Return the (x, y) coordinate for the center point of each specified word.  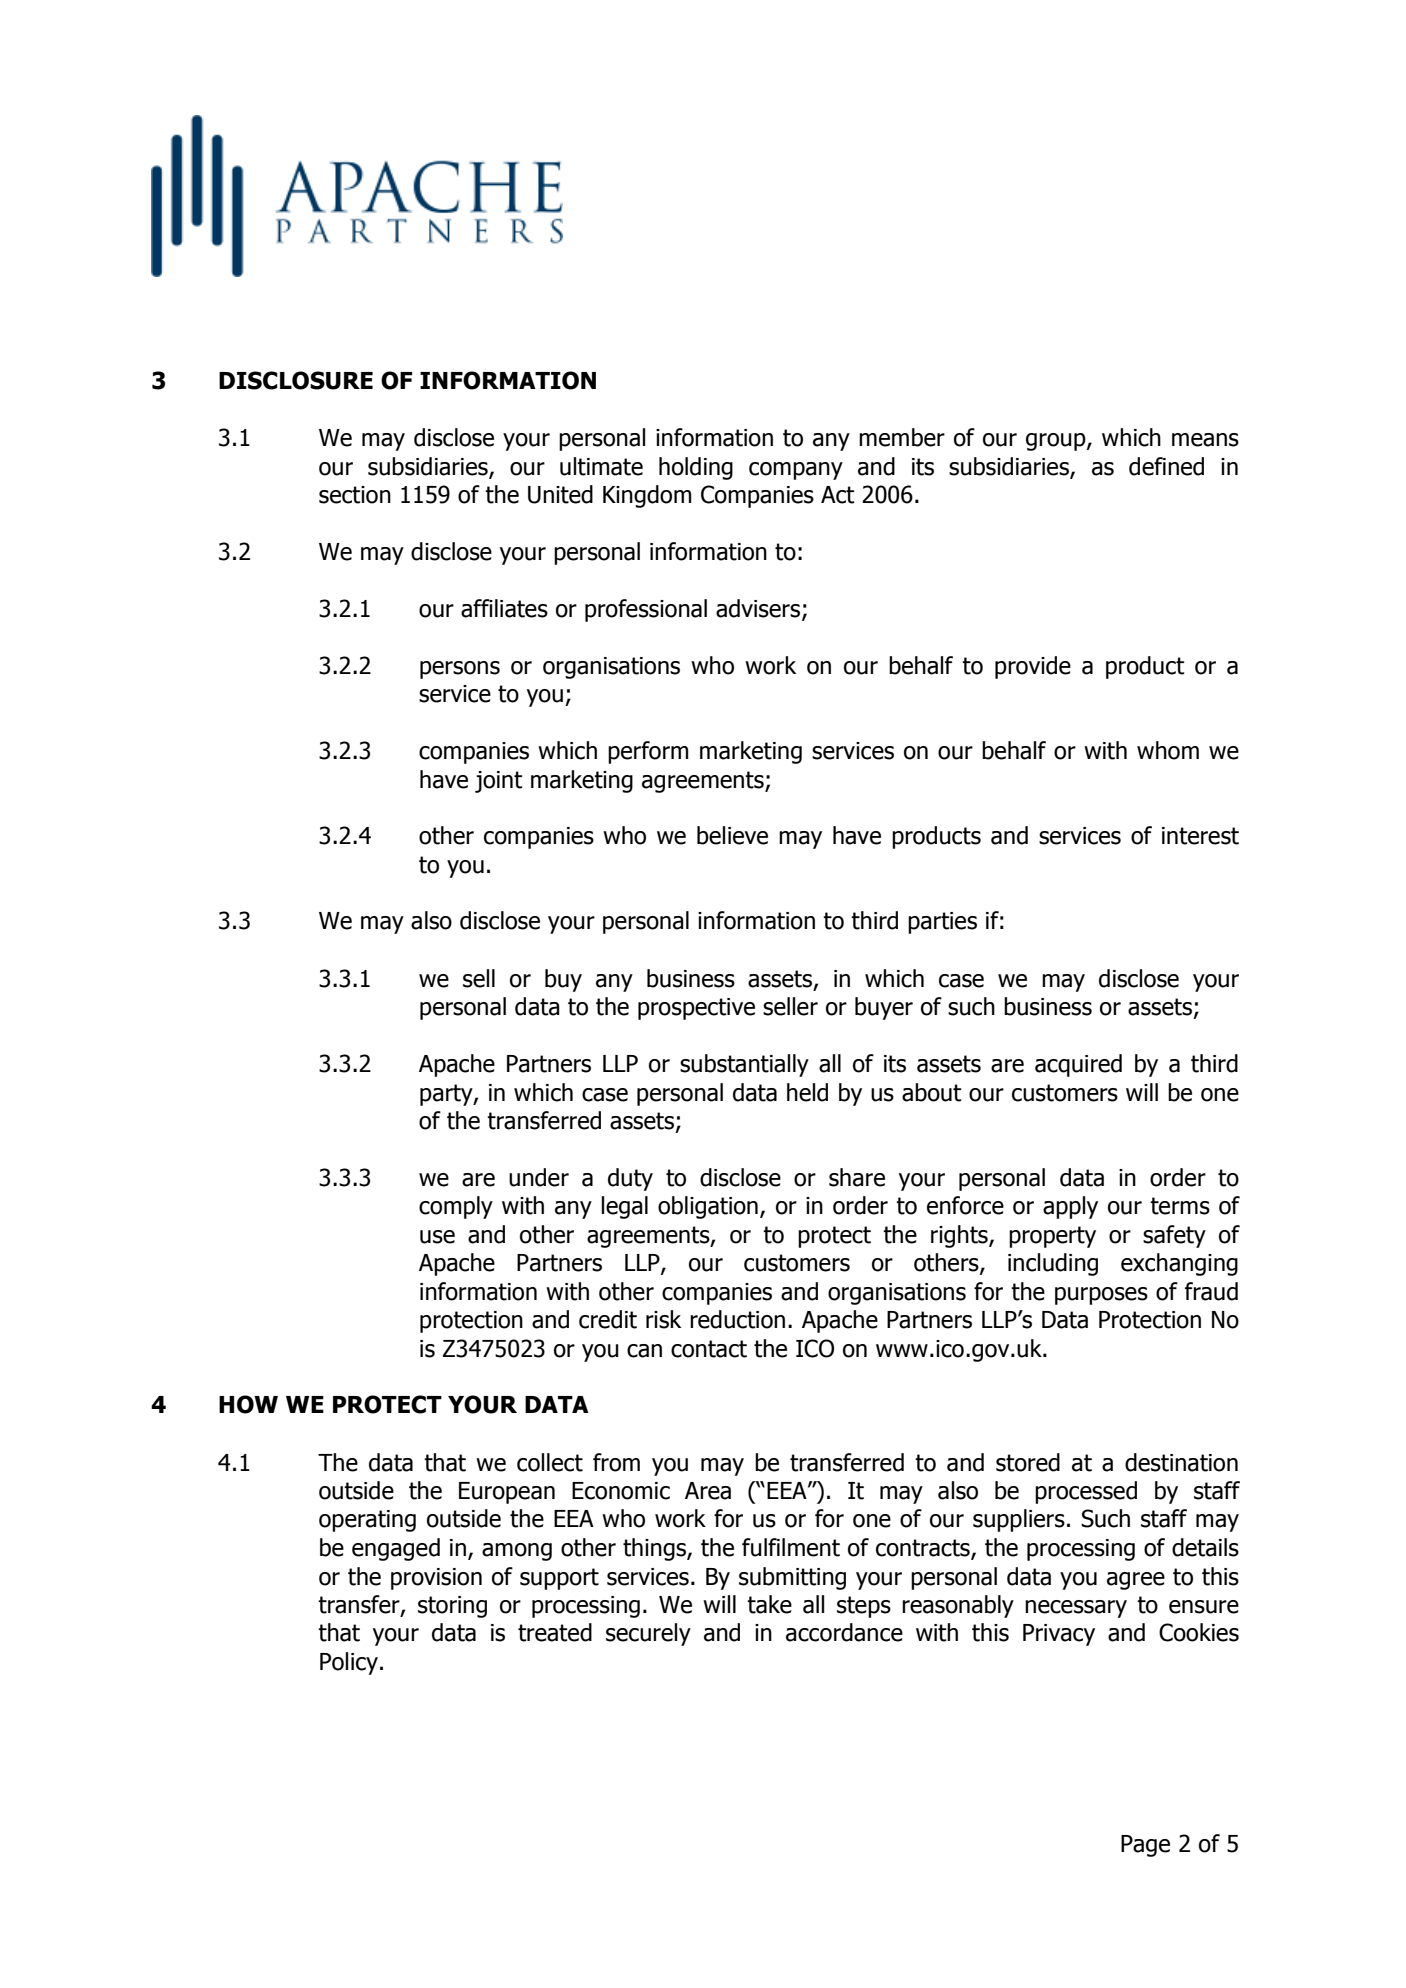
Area (708, 1491)
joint (499, 782)
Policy (349, 1663)
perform (648, 752)
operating (367, 1521)
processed (1086, 1492)
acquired (1078, 1065)
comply (456, 1207)
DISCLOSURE (296, 380)
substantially (744, 1065)
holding (696, 468)
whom (1168, 750)
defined (1166, 466)
